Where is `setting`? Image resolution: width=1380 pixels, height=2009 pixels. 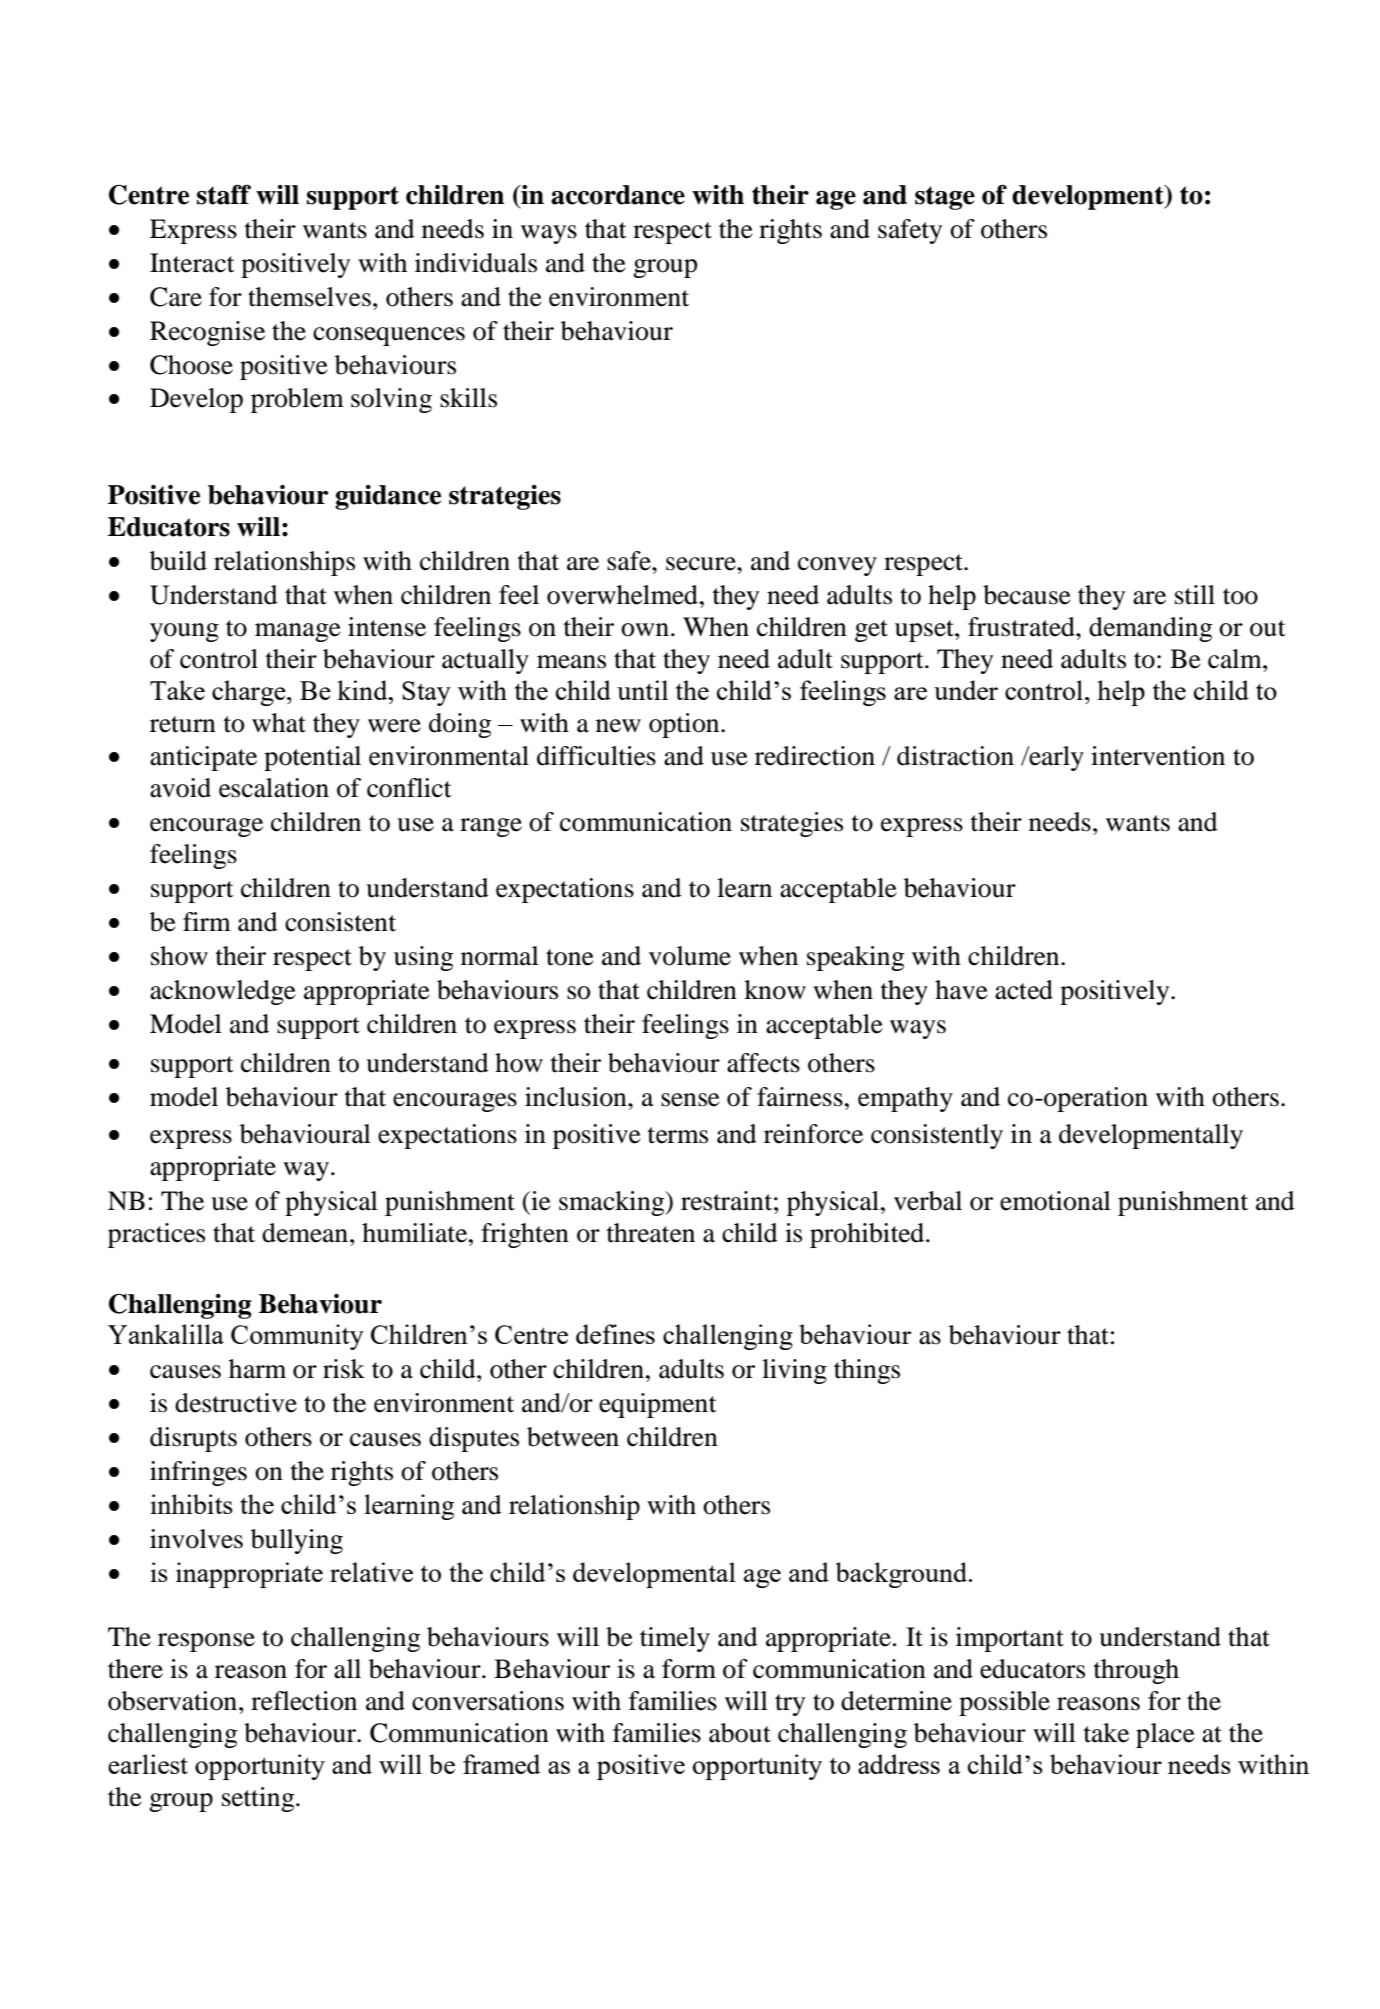
setting is located at coordinates (259, 1799).
